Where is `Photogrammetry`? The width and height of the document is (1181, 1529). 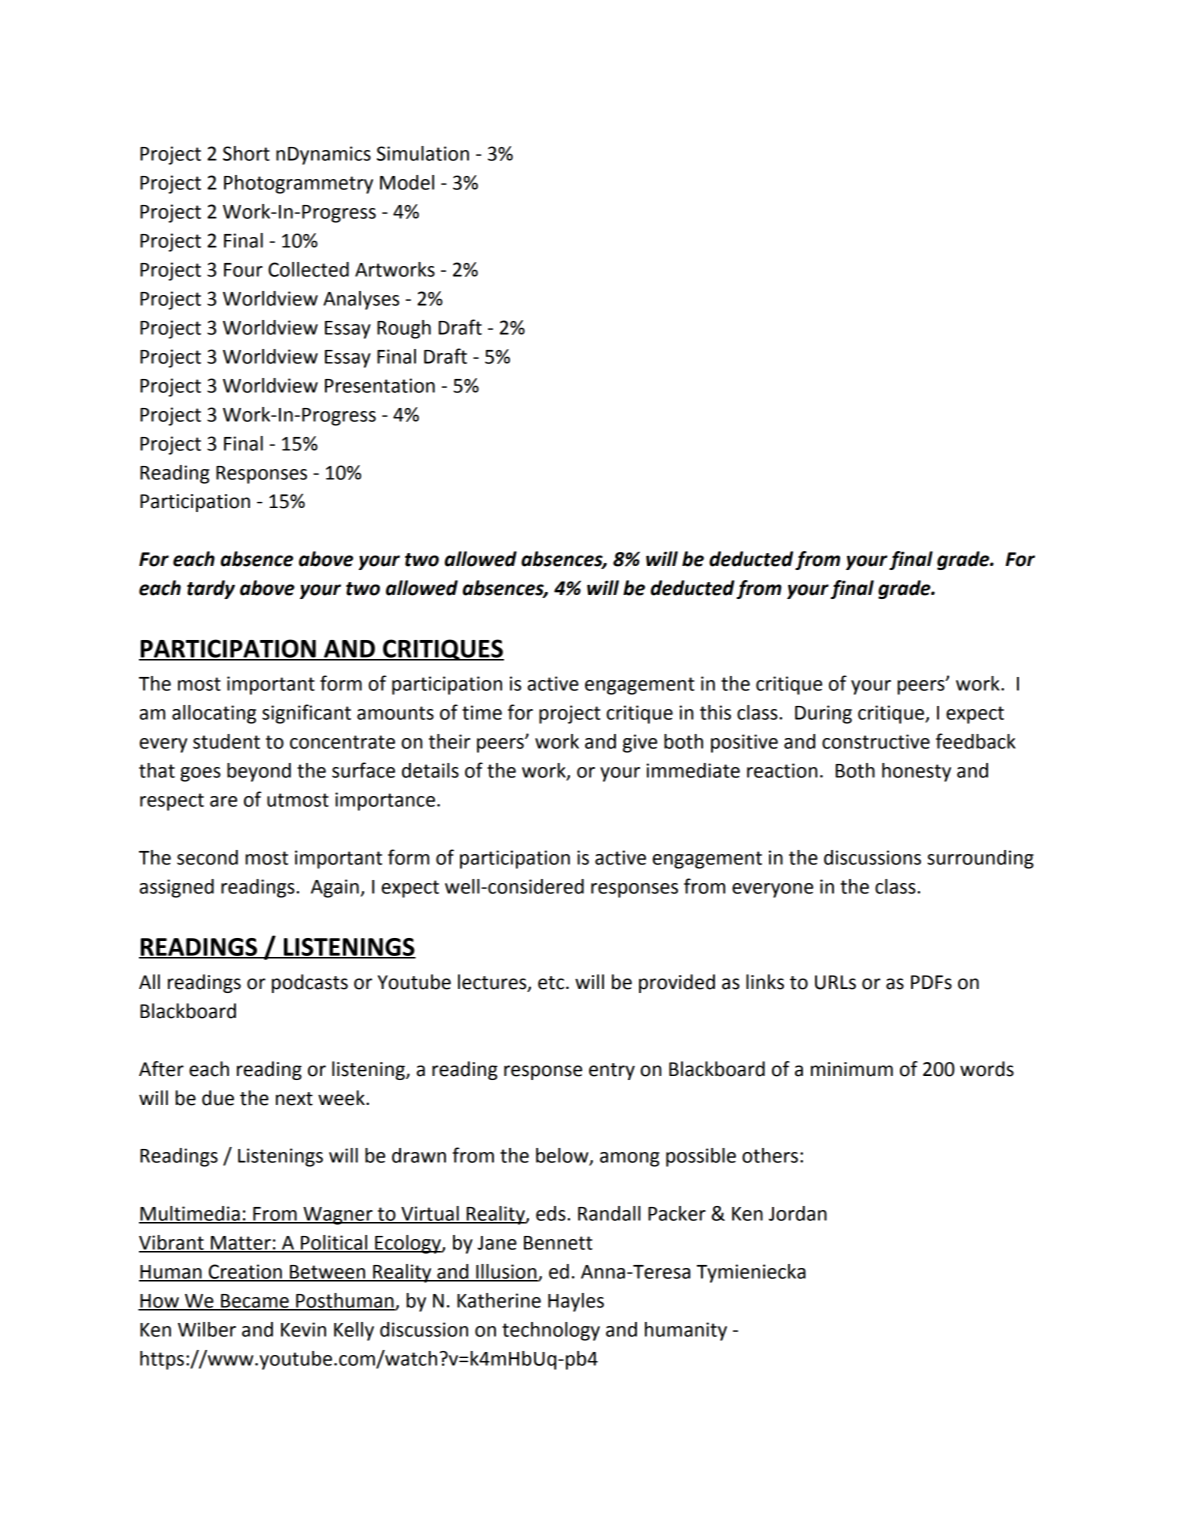 Photogrammetry is located at coordinates (298, 184).
